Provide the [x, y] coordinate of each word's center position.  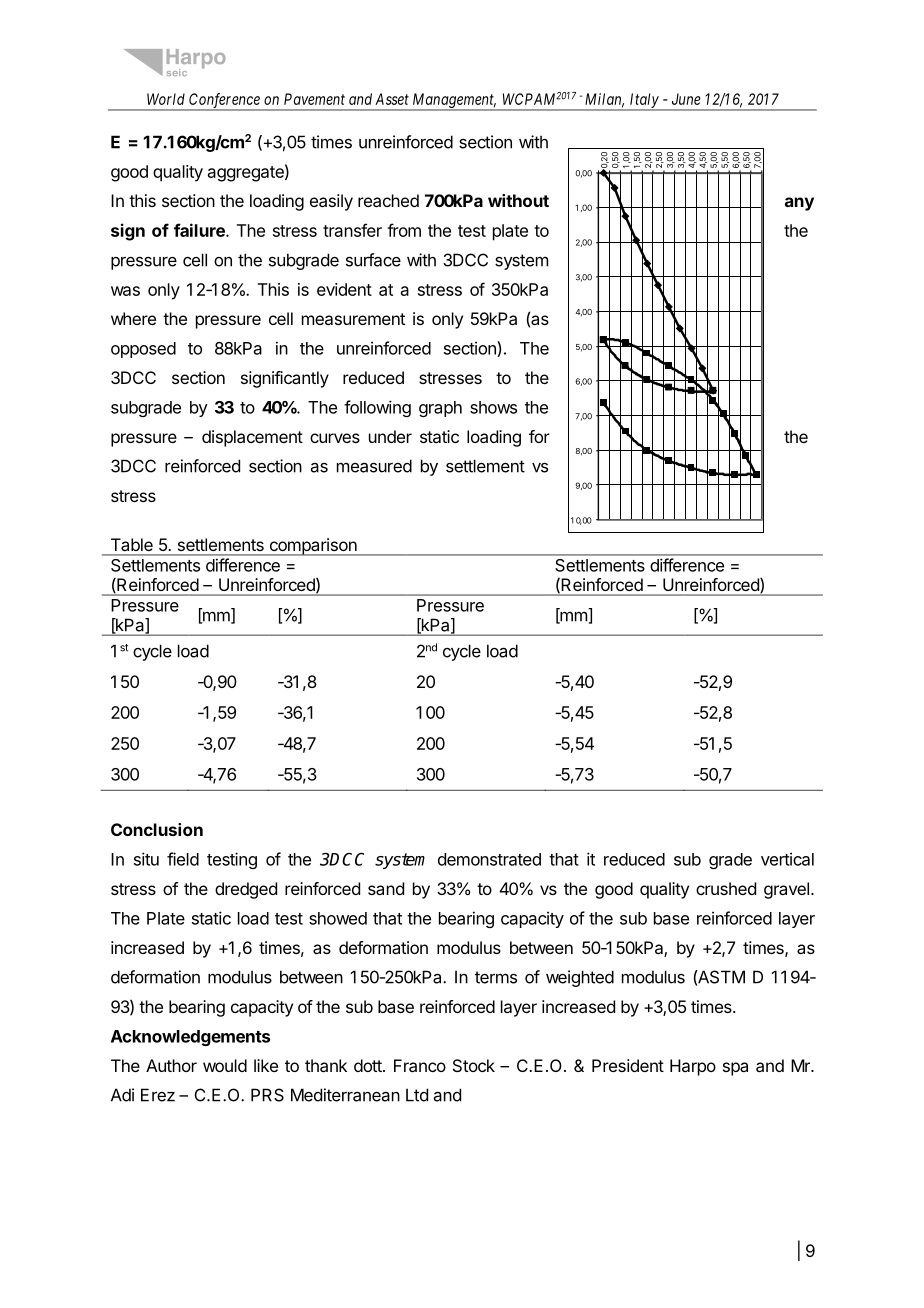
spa [735, 1069]
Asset [392, 99]
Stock [474, 1065]
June [686, 99]
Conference [224, 101]
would [225, 1065]
